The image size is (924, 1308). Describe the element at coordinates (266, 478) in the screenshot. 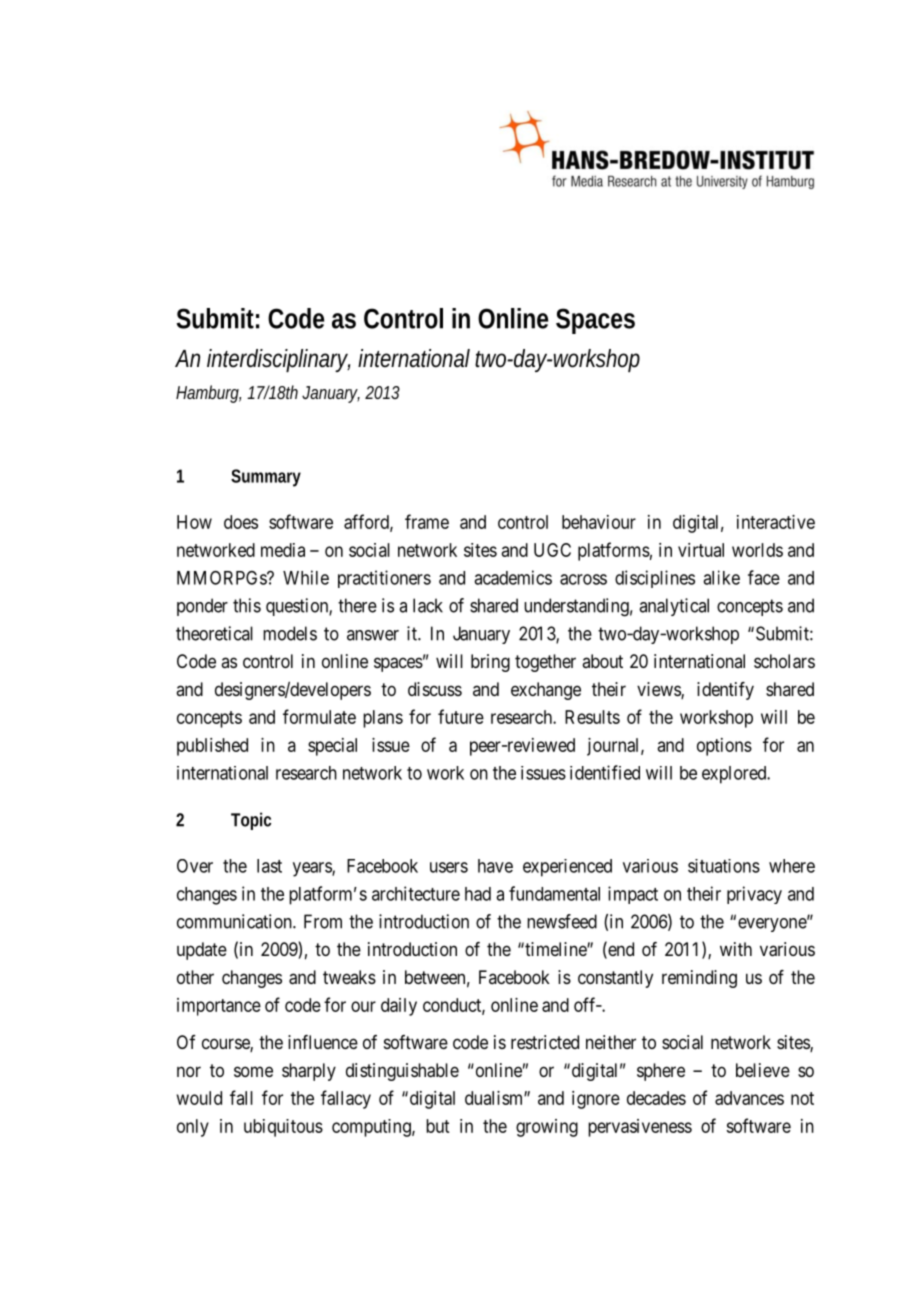

I see `Summary` at that location.
